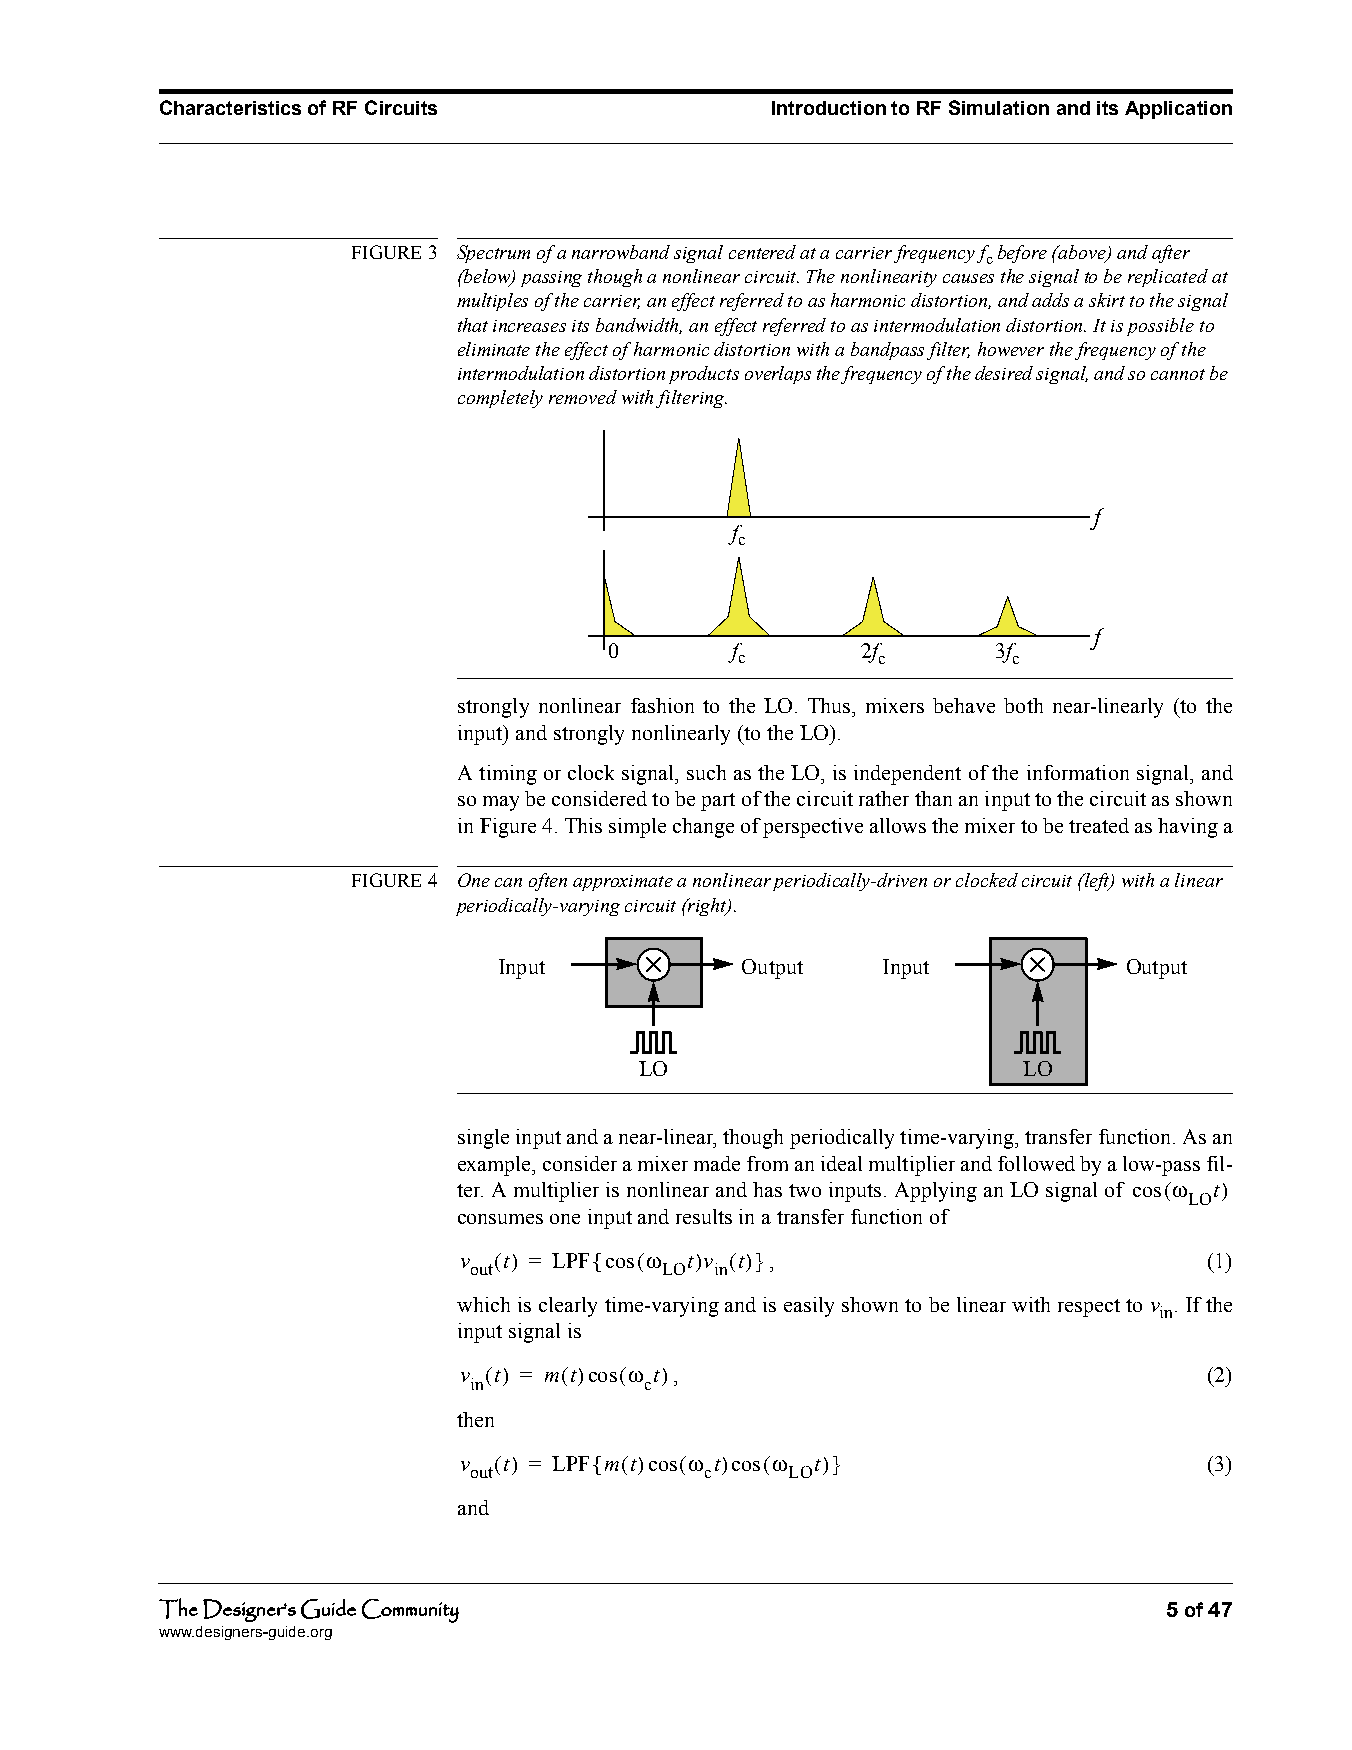  I want to click on made, so click(717, 1163).
